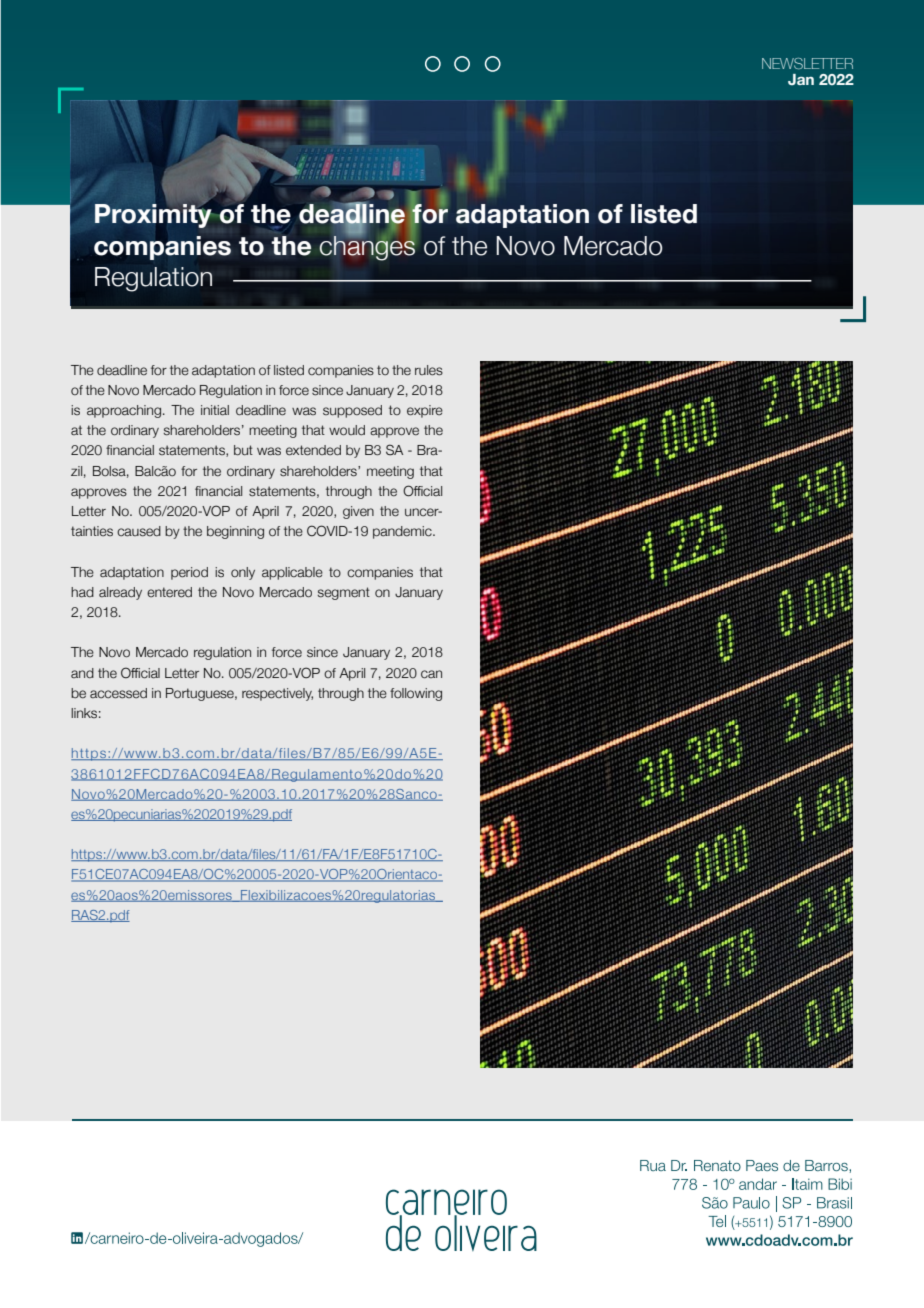  What do you see at coordinates (120, 593) in the document?
I see `already` at bounding box center [120, 593].
